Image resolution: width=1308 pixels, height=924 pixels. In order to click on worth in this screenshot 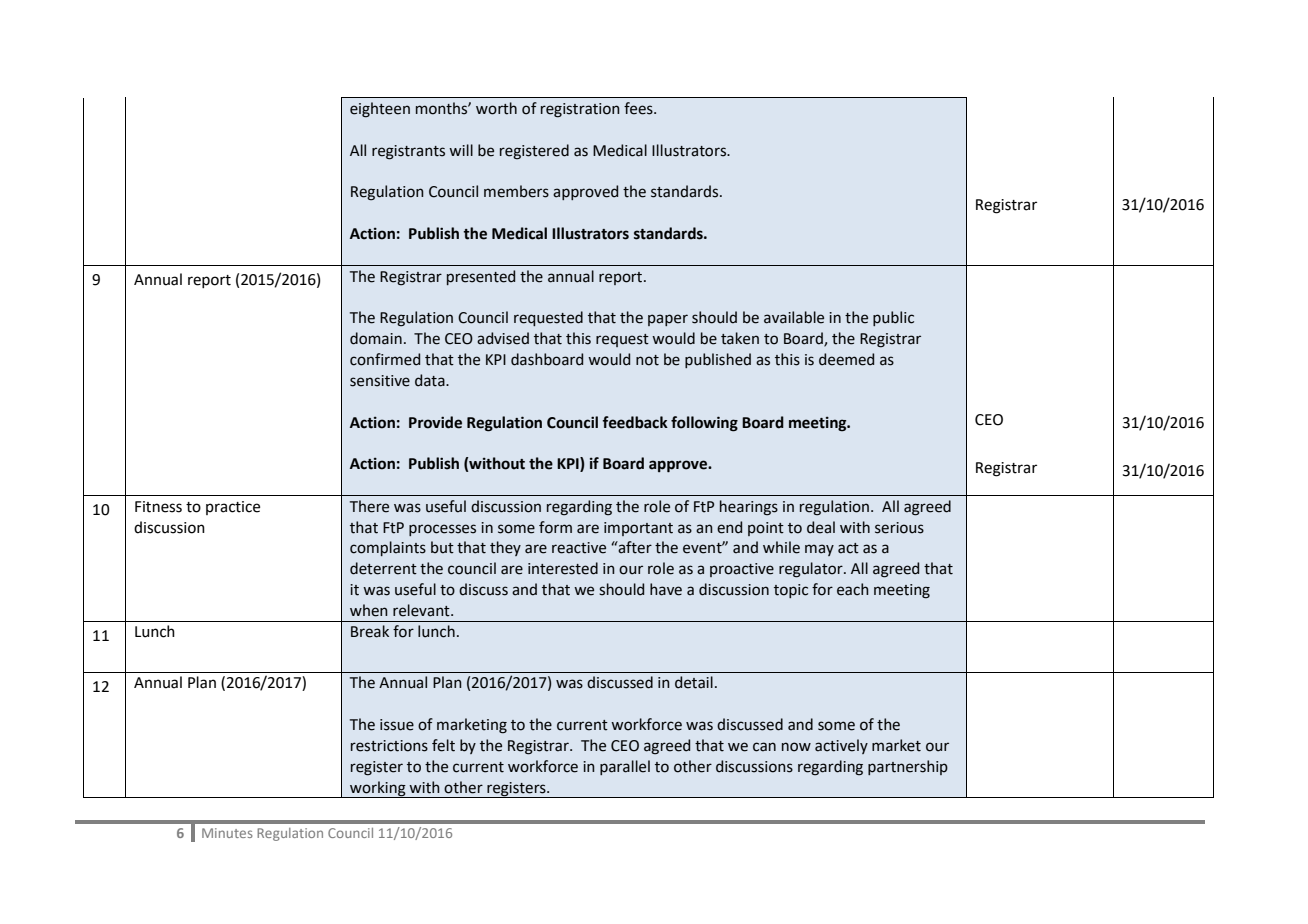, I will do `click(496, 108)`.
